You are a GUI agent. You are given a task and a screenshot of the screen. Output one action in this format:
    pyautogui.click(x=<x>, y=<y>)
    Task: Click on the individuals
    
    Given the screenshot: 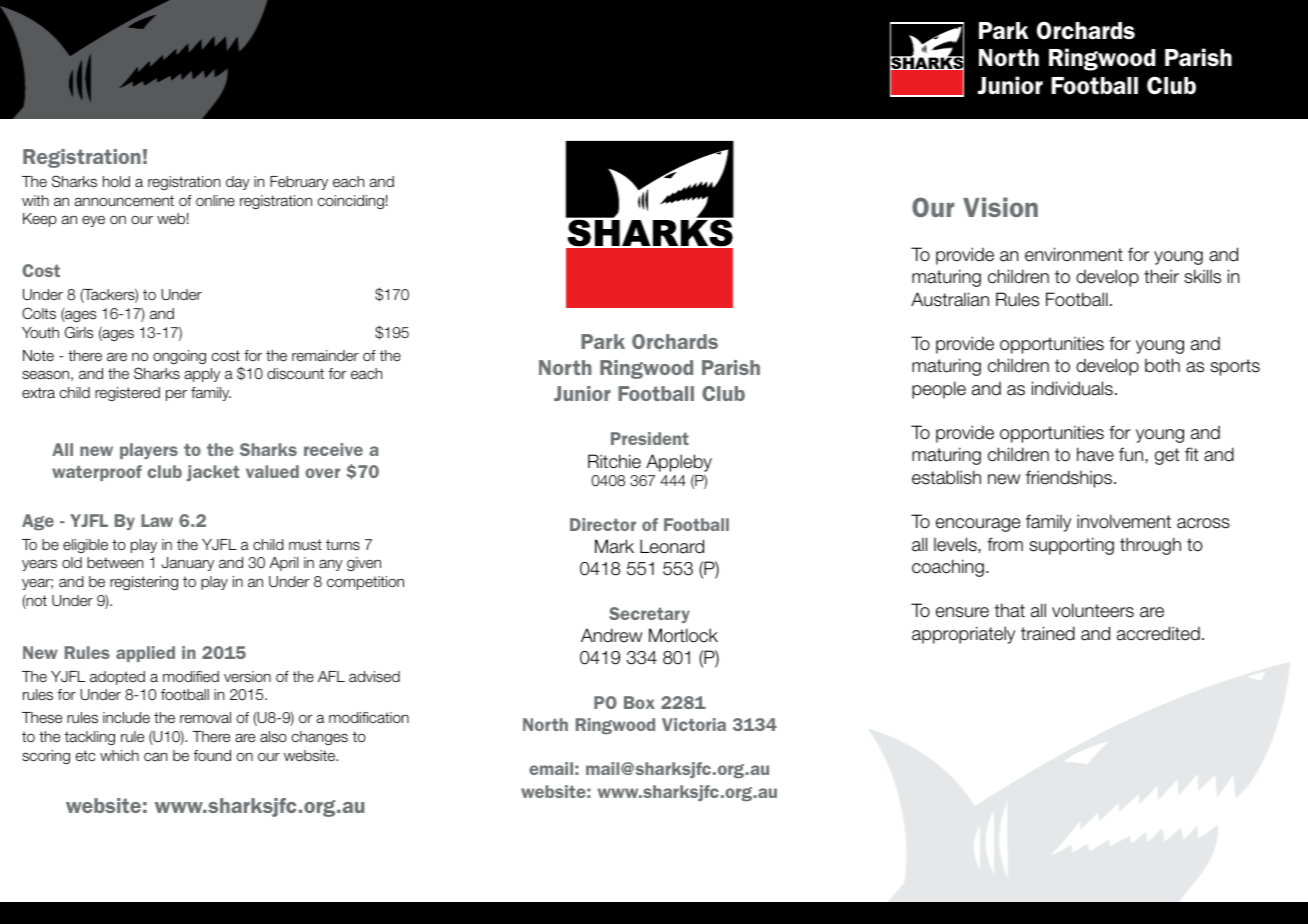 What is the action you would take?
    pyautogui.click(x=1072, y=388)
